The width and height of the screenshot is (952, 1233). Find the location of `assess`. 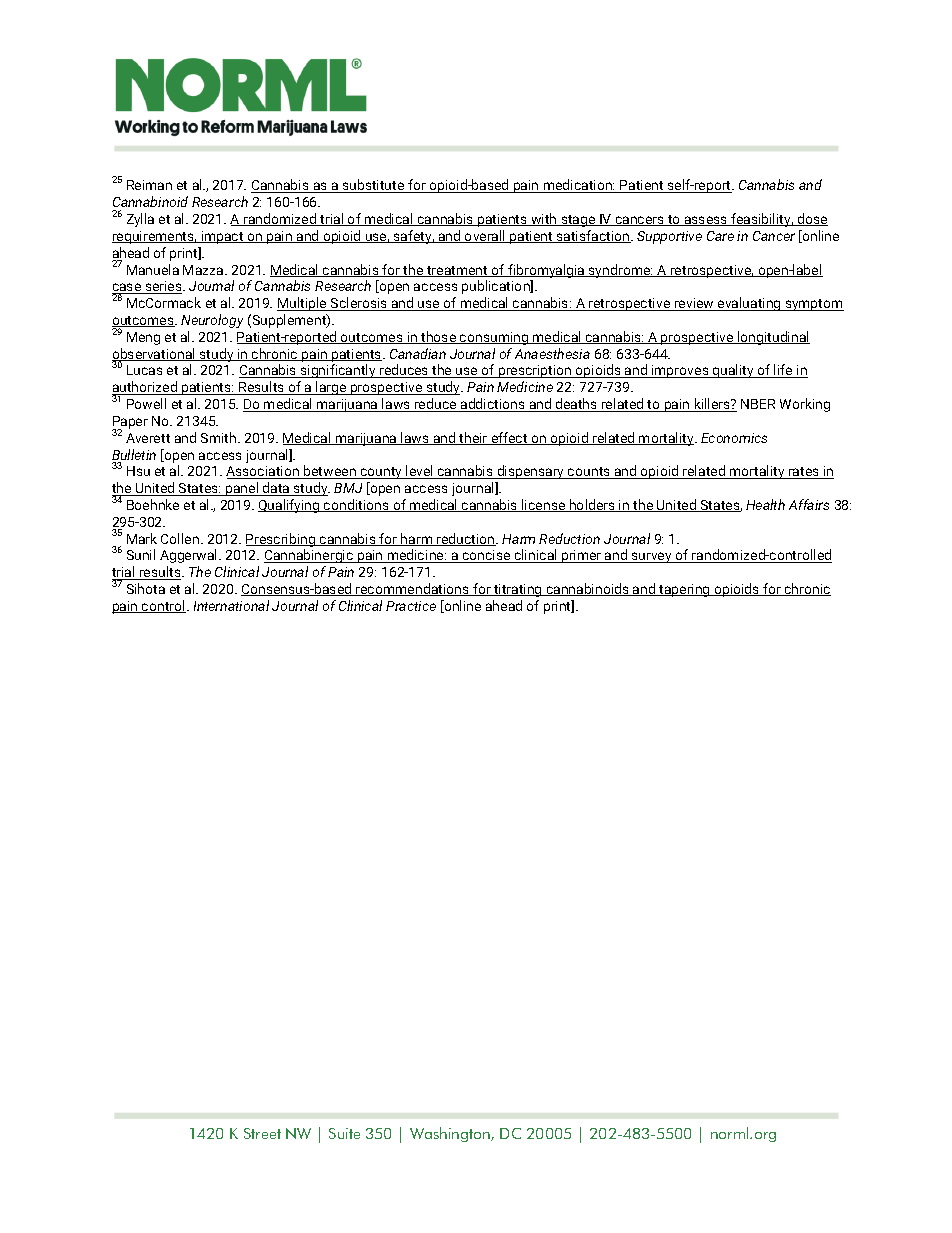

assess is located at coordinates (706, 221).
